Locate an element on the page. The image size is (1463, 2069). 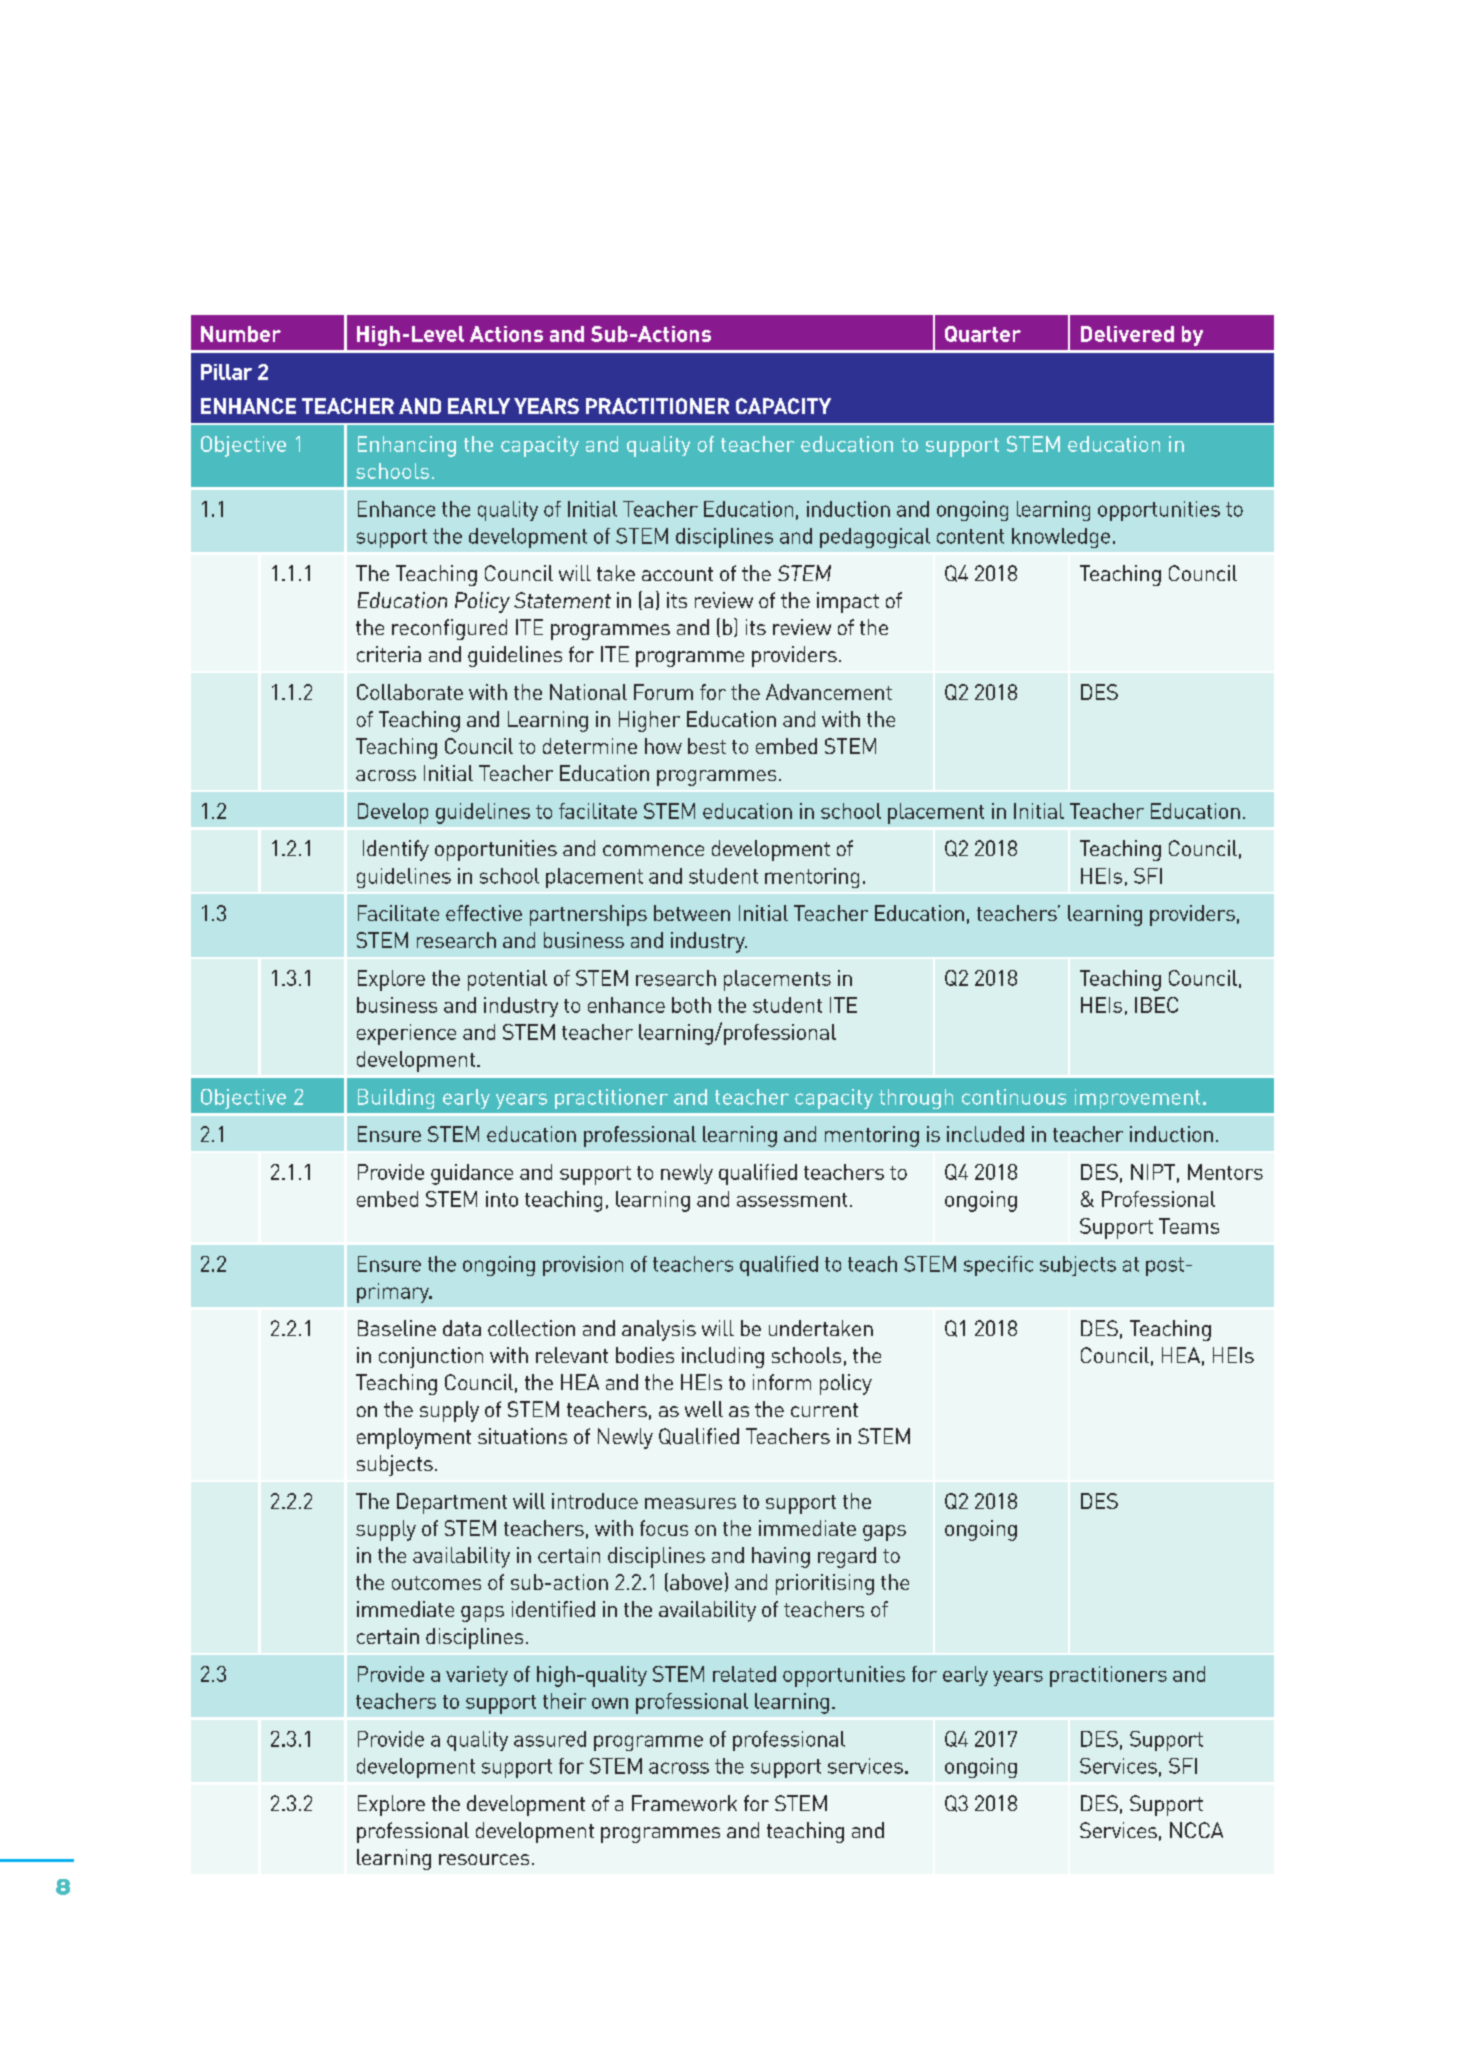
criteria is located at coordinates (389, 654).
